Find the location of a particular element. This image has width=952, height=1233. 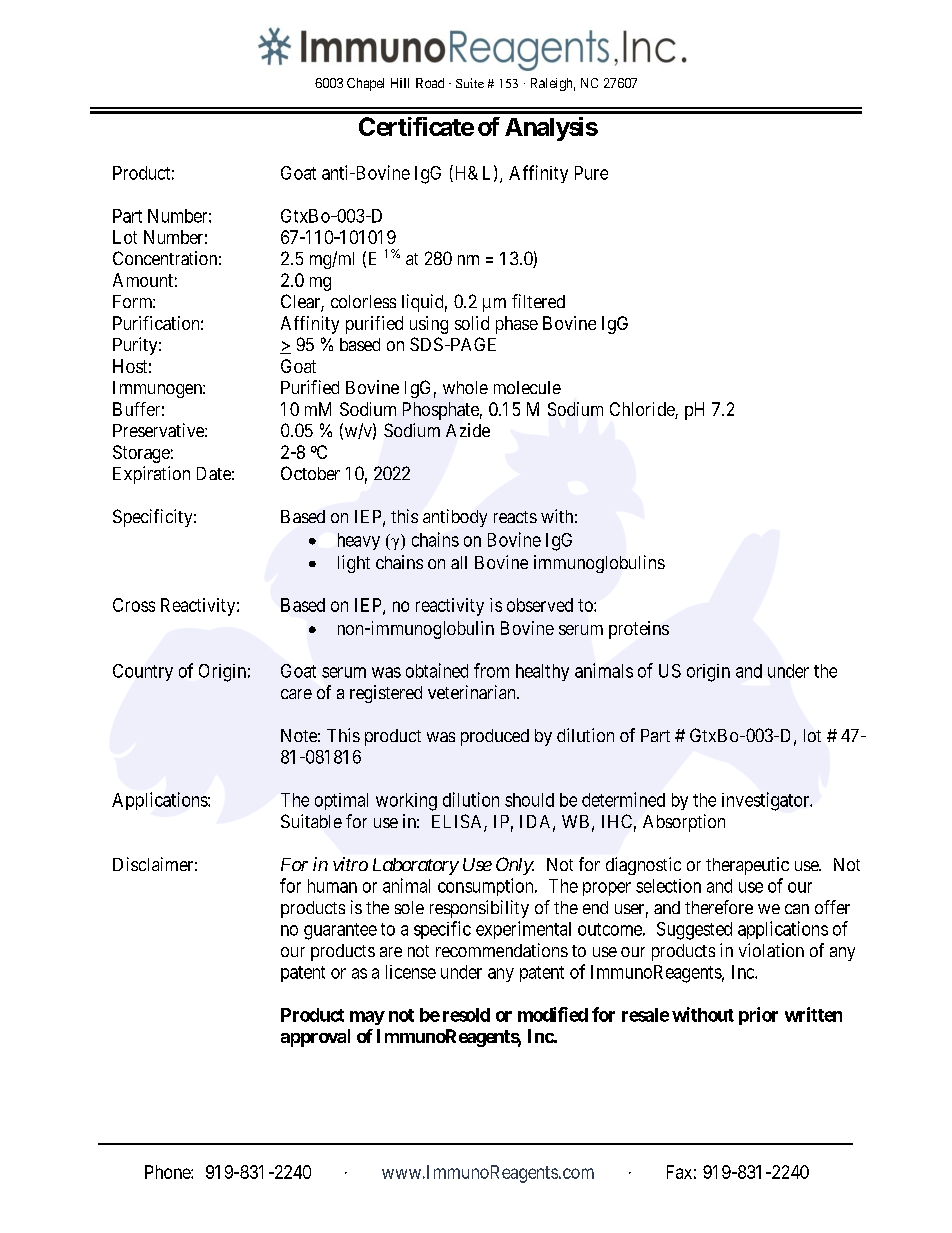

Chloride is located at coordinates (643, 410).
